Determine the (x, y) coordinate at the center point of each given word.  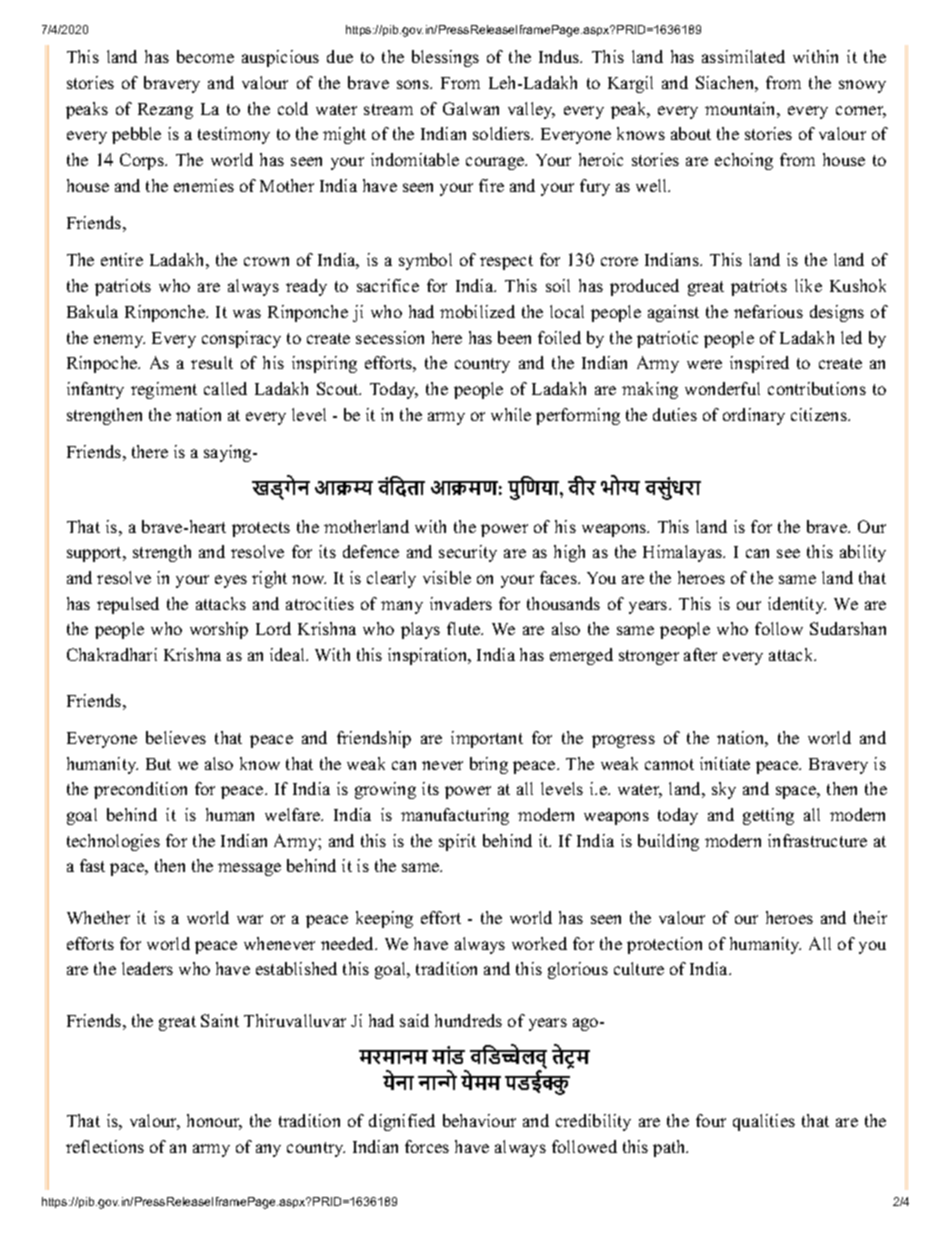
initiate (725, 763)
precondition (140, 790)
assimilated (743, 56)
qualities (764, 1122)
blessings (445, 58)
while (511, 414)
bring (489, 765)
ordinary (754, 416)
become (205, 56)
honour (214, 1122)
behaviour (479, 1120)
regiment (164, 390)
